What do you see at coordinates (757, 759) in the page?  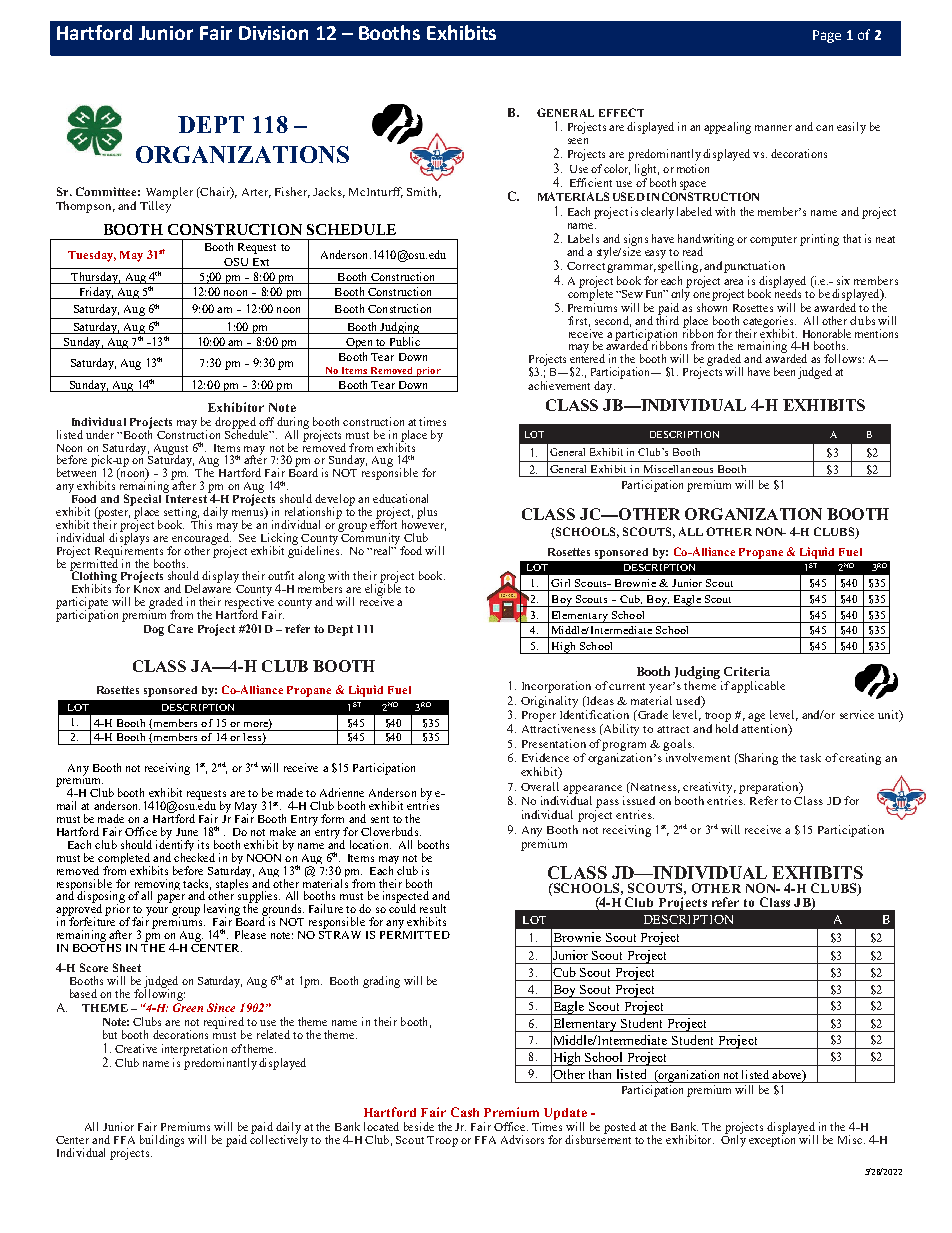 I see `Sharing` at bounding box center [757, 759].
